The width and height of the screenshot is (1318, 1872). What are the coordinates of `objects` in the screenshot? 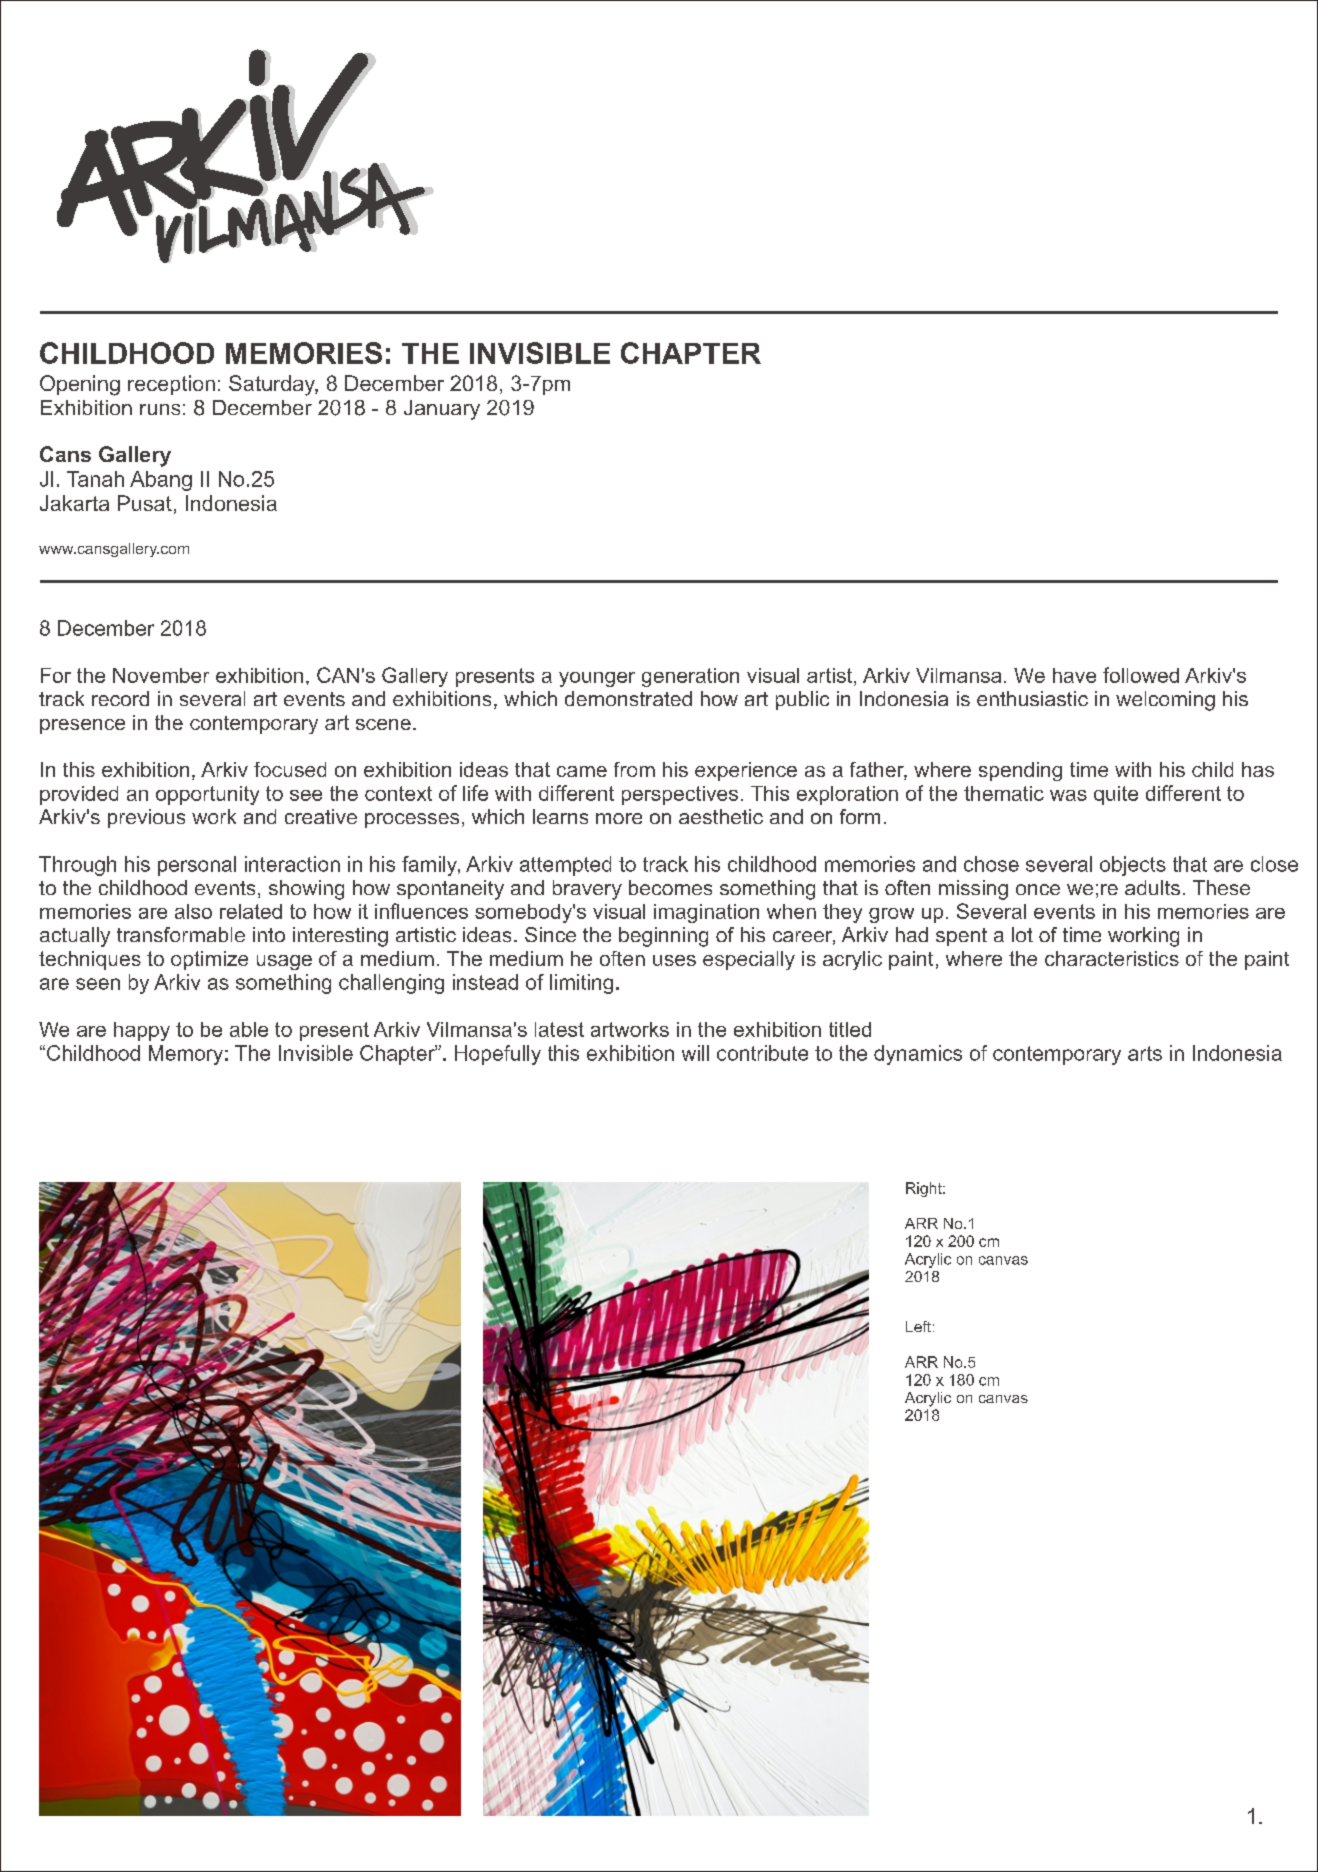 It's located at (1133, 866).
